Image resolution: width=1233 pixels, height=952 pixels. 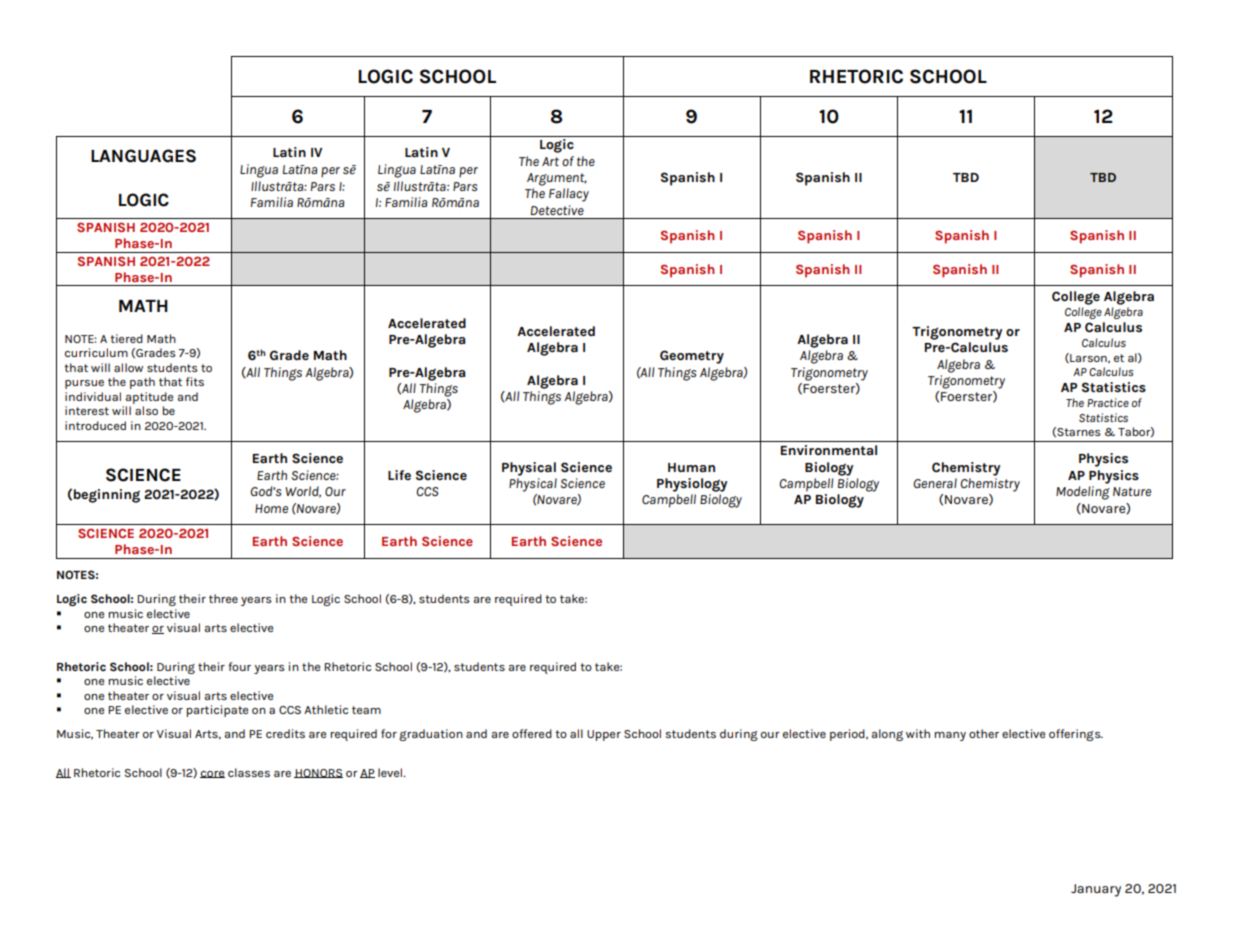 What do you see at coordinates (692, 357) in the image?
I see `Geometry` at bounding box center [692, 357].
